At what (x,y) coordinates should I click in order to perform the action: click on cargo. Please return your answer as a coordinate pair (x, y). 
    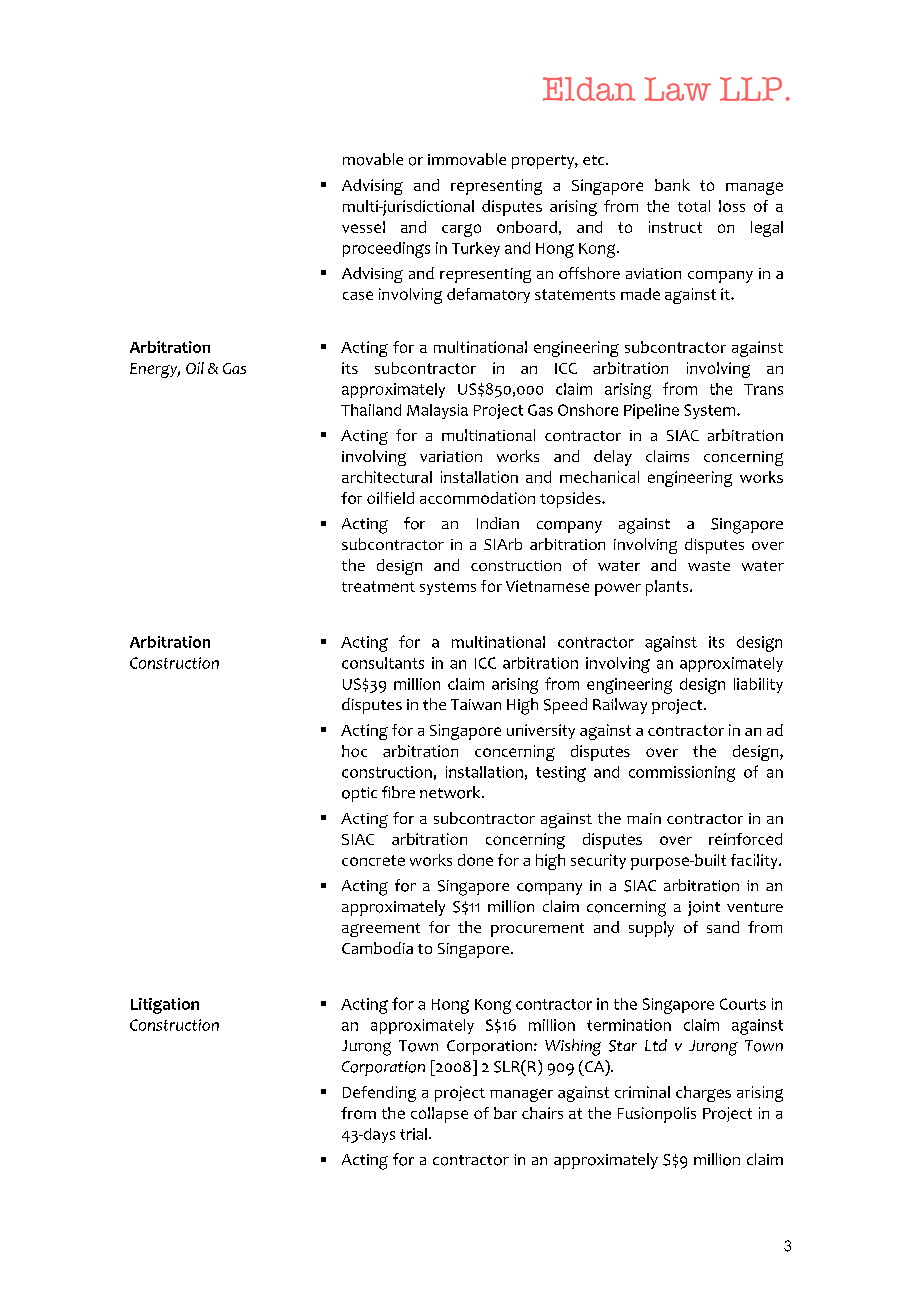
    Looking at the image, I should click on (461, 230).
